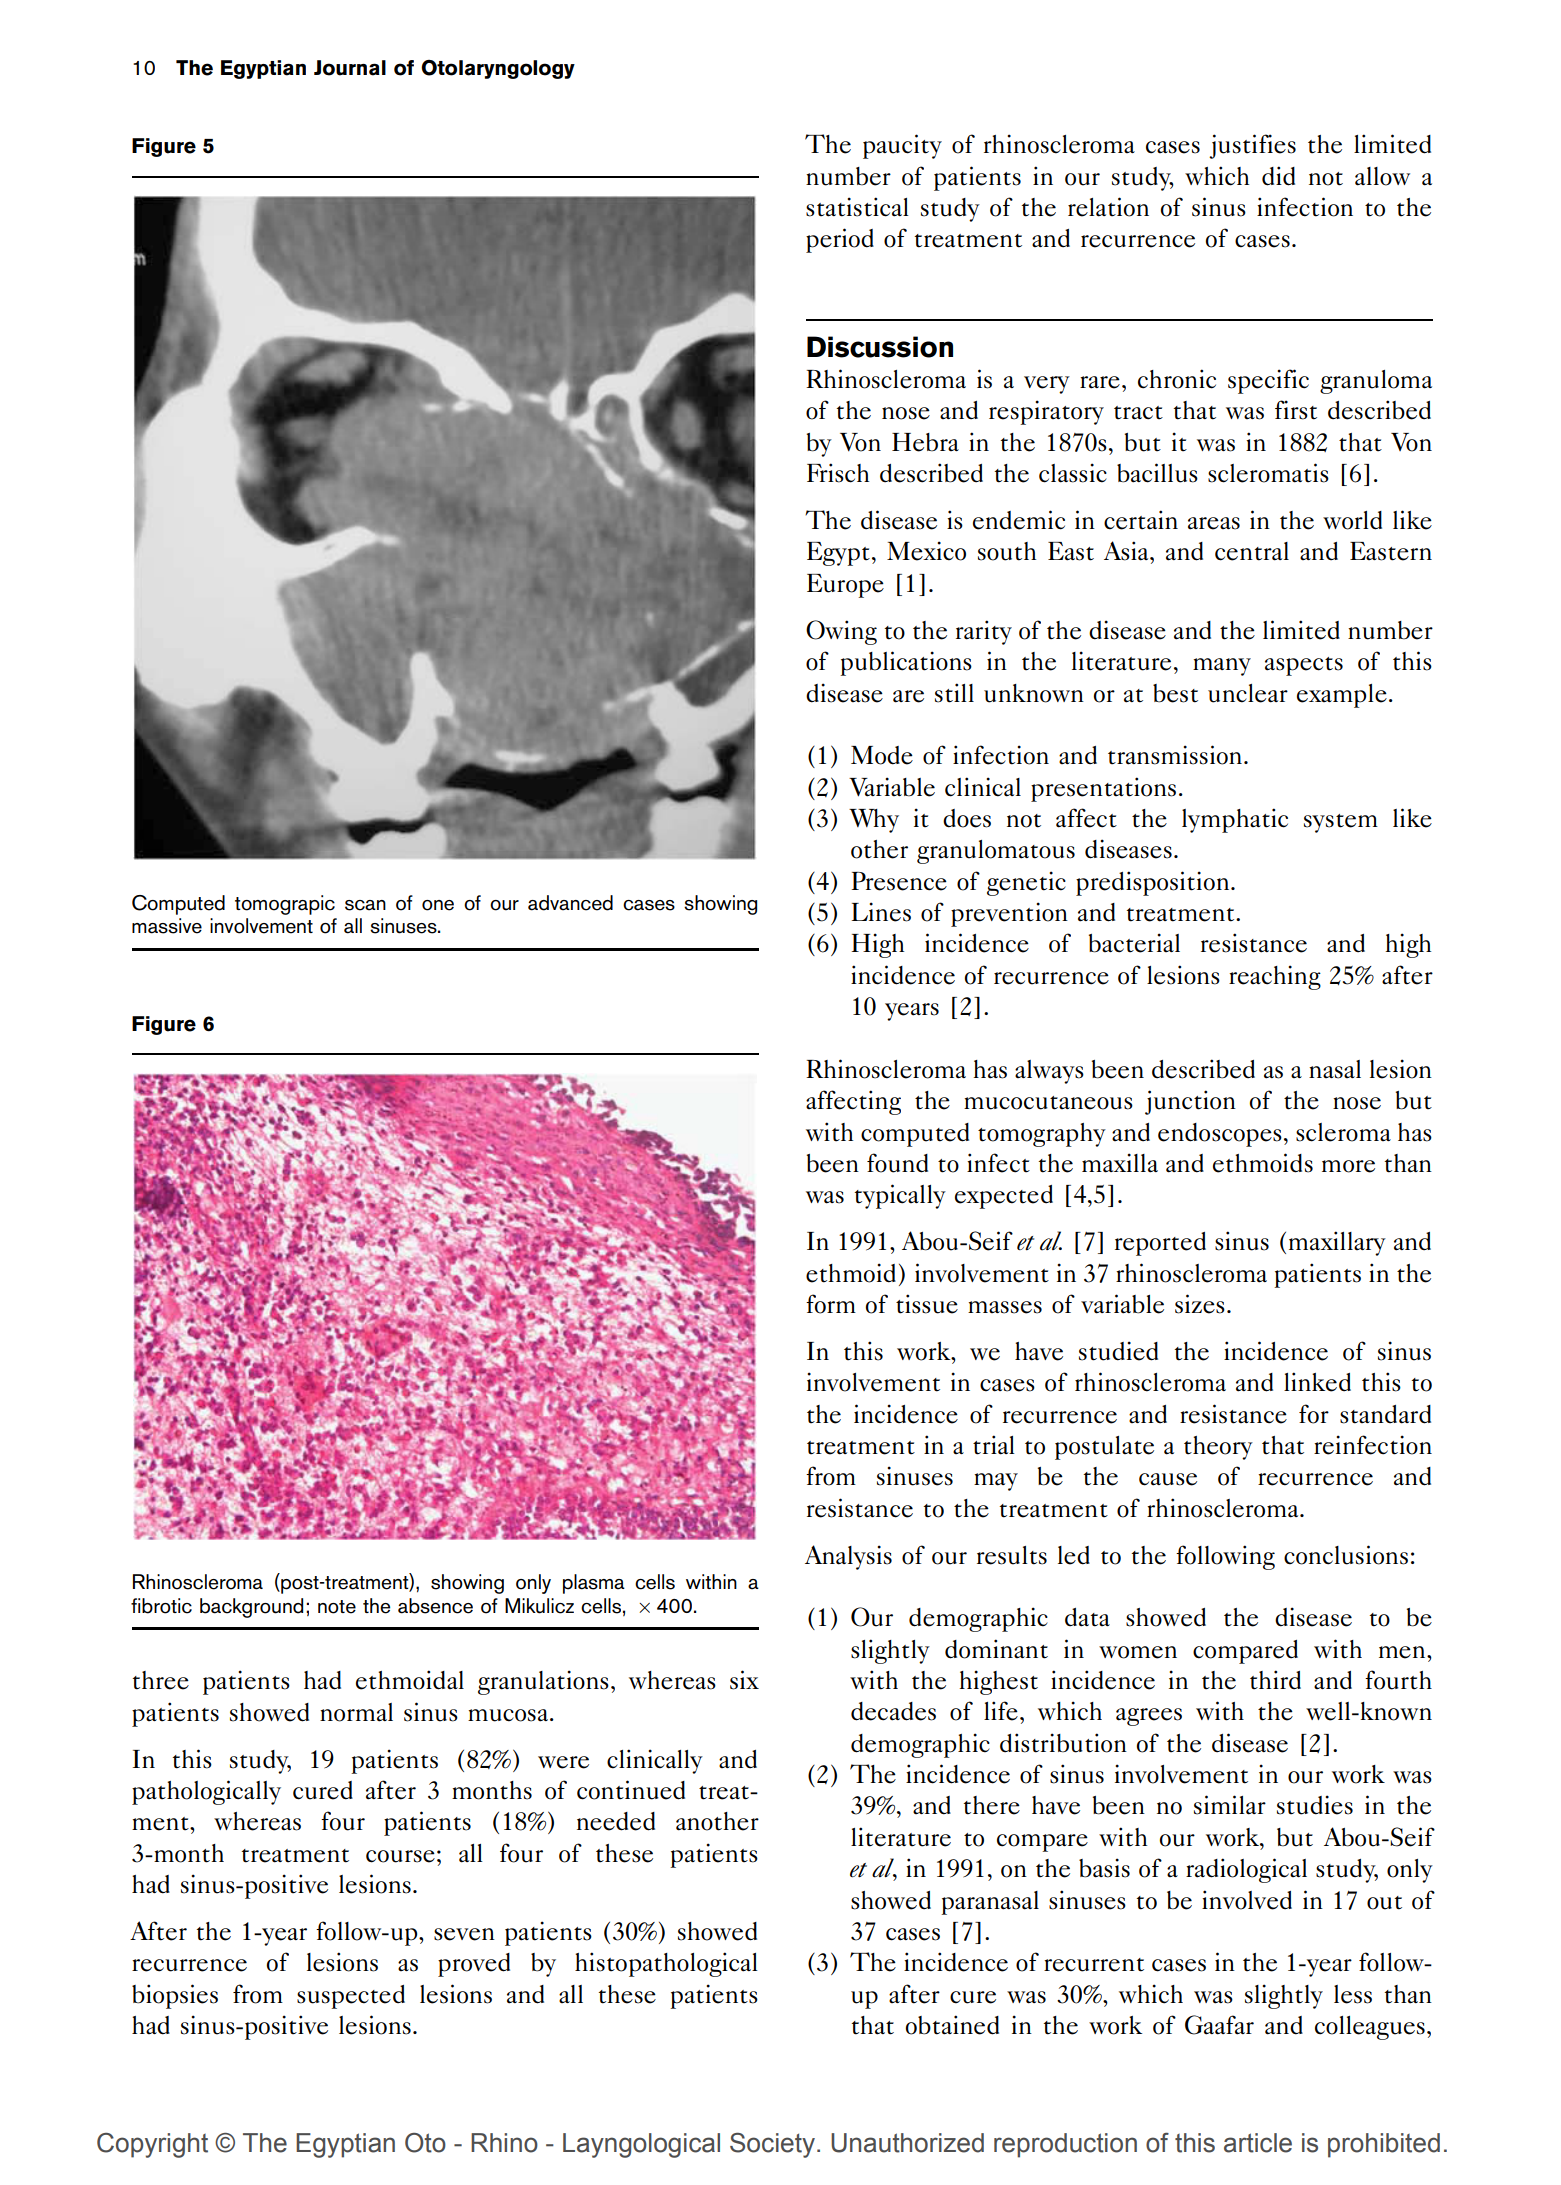 The height and width of the page is (2185, 1561). What do you see at coordinates (1252, 146) in the page?
I see `justifies` at bounding box center [1252, 146].
